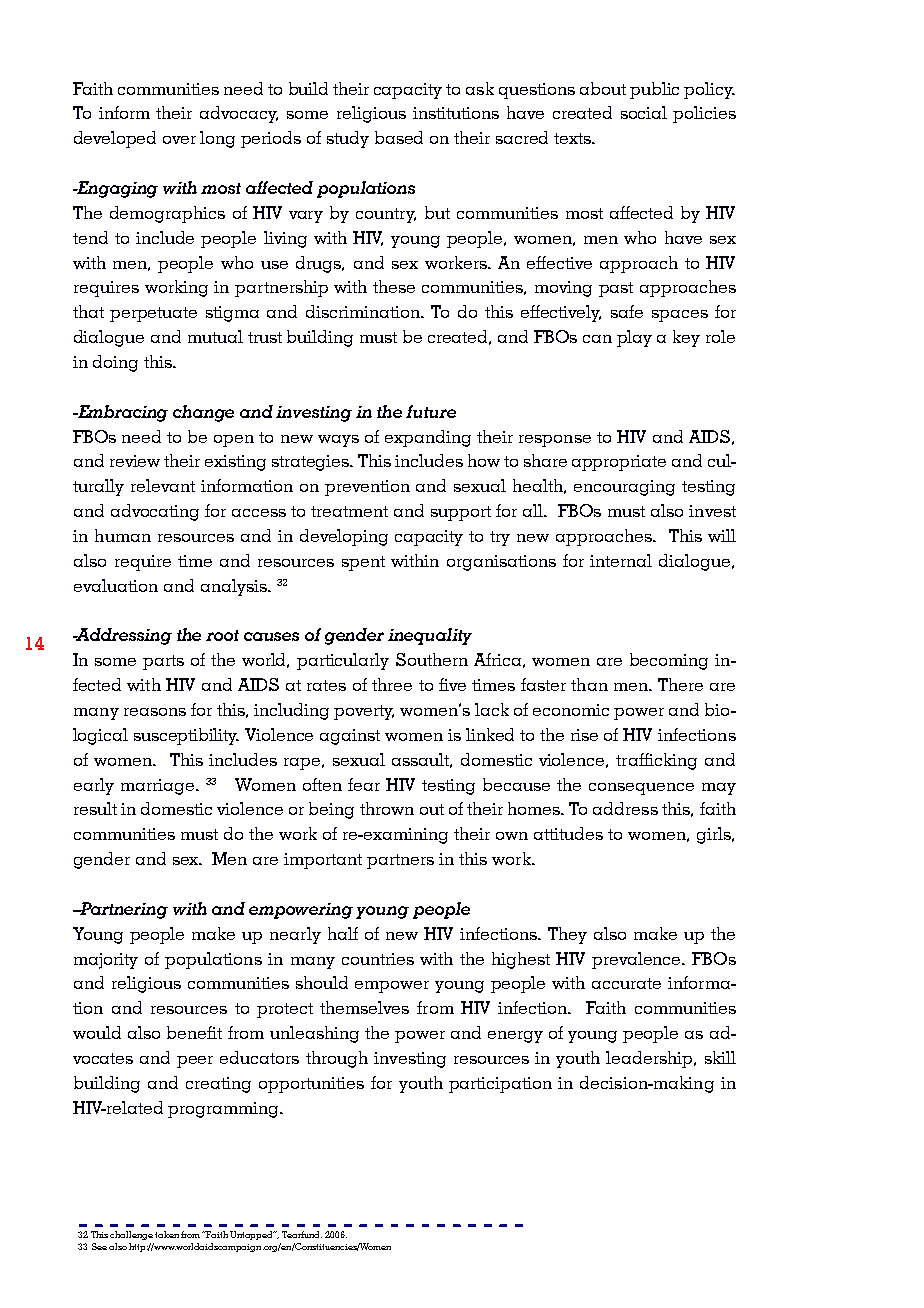 The image size is (924, 1308). What do you see at coordinates (167, 1234) in the document?
I see `taken` at bounding box center [167, 1234].
